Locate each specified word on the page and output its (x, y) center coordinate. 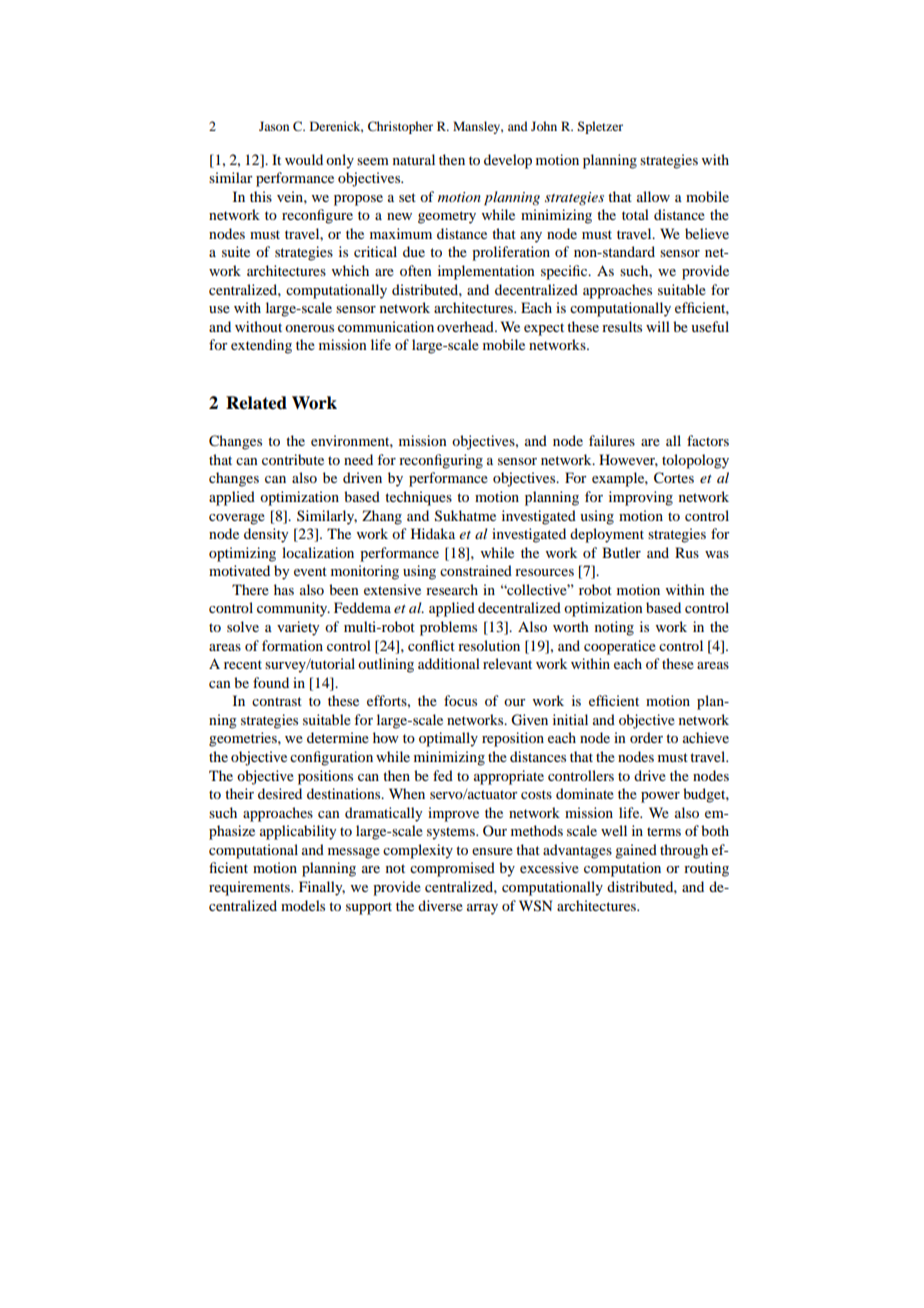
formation (292, 645)
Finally (322, 888)
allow (653, 196)
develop (508, 161)
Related (256, 403)
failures (612, 440)
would (304, 159)
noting (614, 628)
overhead (466, 326)
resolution (489, 645)
